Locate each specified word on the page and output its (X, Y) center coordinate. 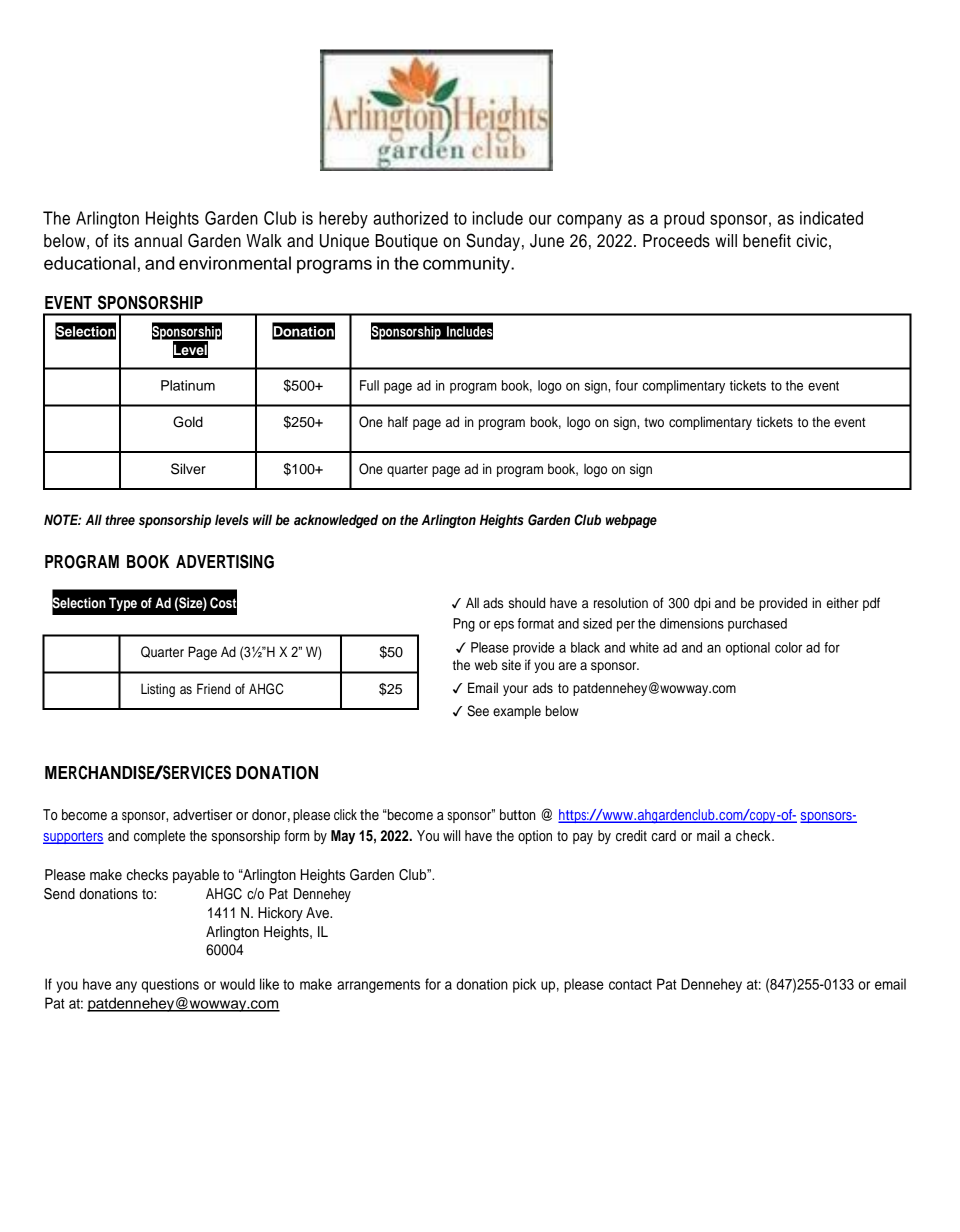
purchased (757, 625)
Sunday (493, 242)
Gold (188, 422)
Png (464, 625)
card (664, 836)
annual (158, 241)
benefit (767, 241)
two (654, 422)
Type (123, 604)
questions (170, 985)
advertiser (202, 815)
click (345, 815)
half (398, 422)
